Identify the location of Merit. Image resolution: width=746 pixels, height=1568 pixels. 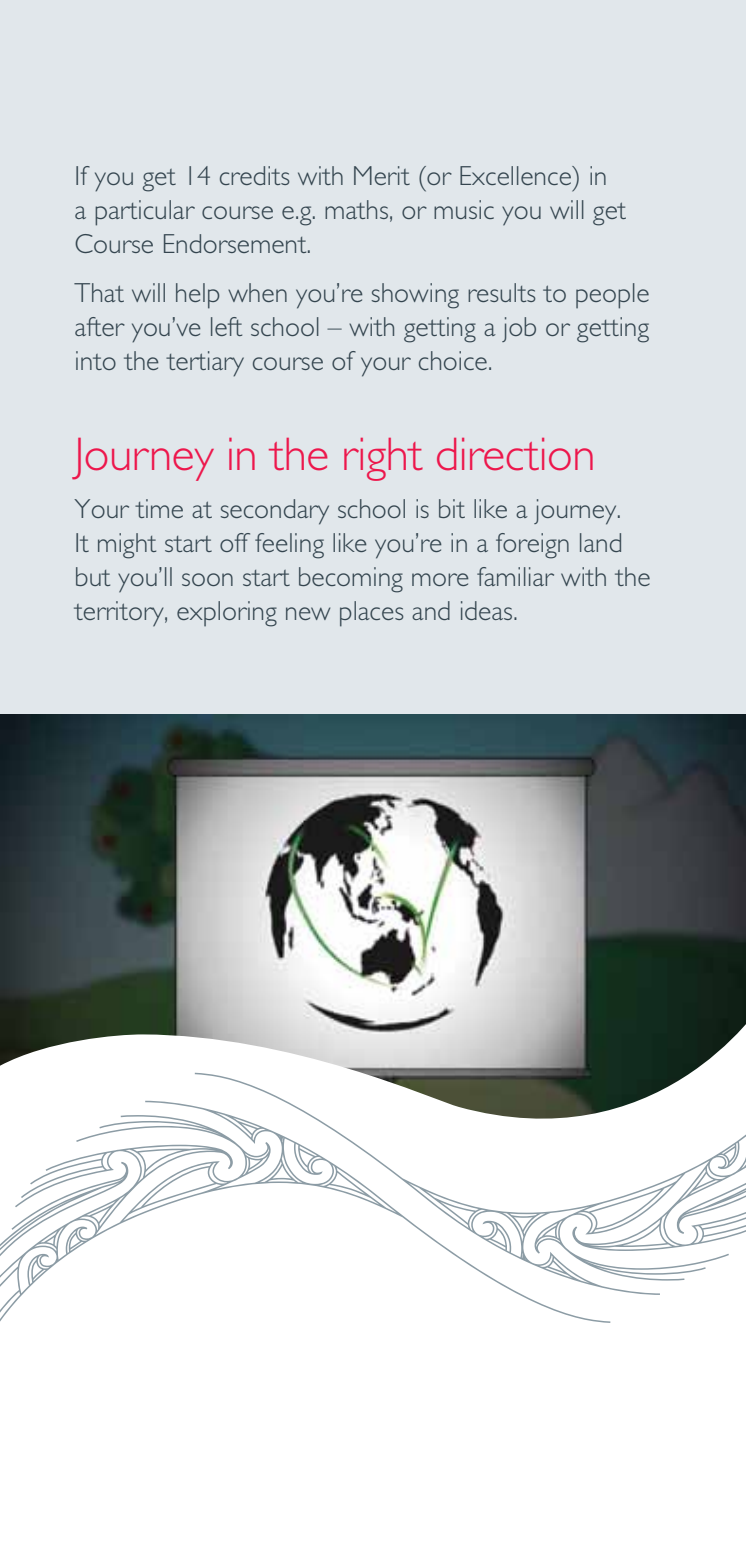
(382, 175).
